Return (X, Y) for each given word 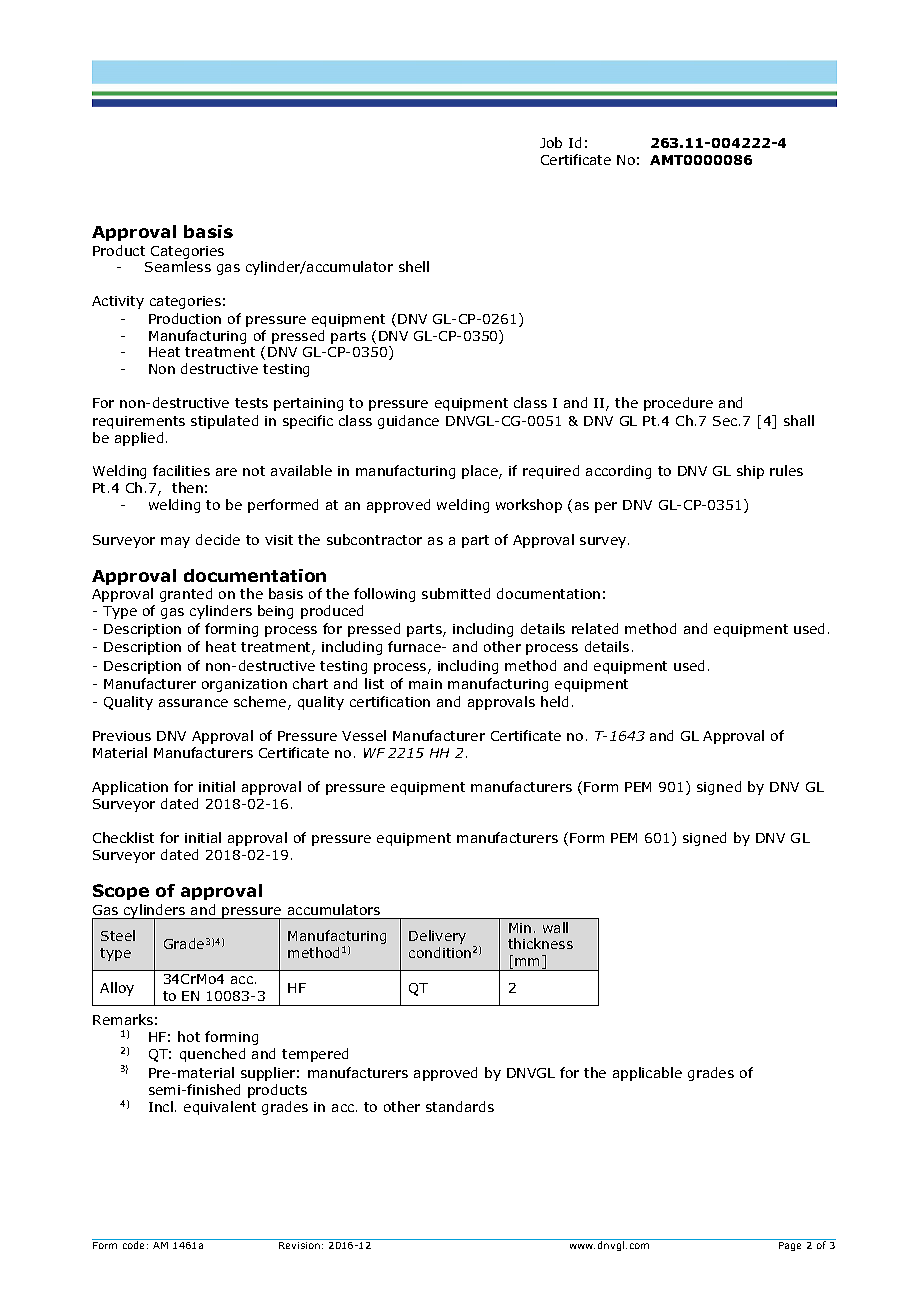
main (425, 684)
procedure (678, 404)
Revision (299, 1245)
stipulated (224, 422)
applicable (647, 1074)
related (595, 628)
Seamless (178, 266)
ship (750, 472)
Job (551, 142)
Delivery (437, 937)
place (481, 472)
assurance (193, 703)
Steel (118, 935)
